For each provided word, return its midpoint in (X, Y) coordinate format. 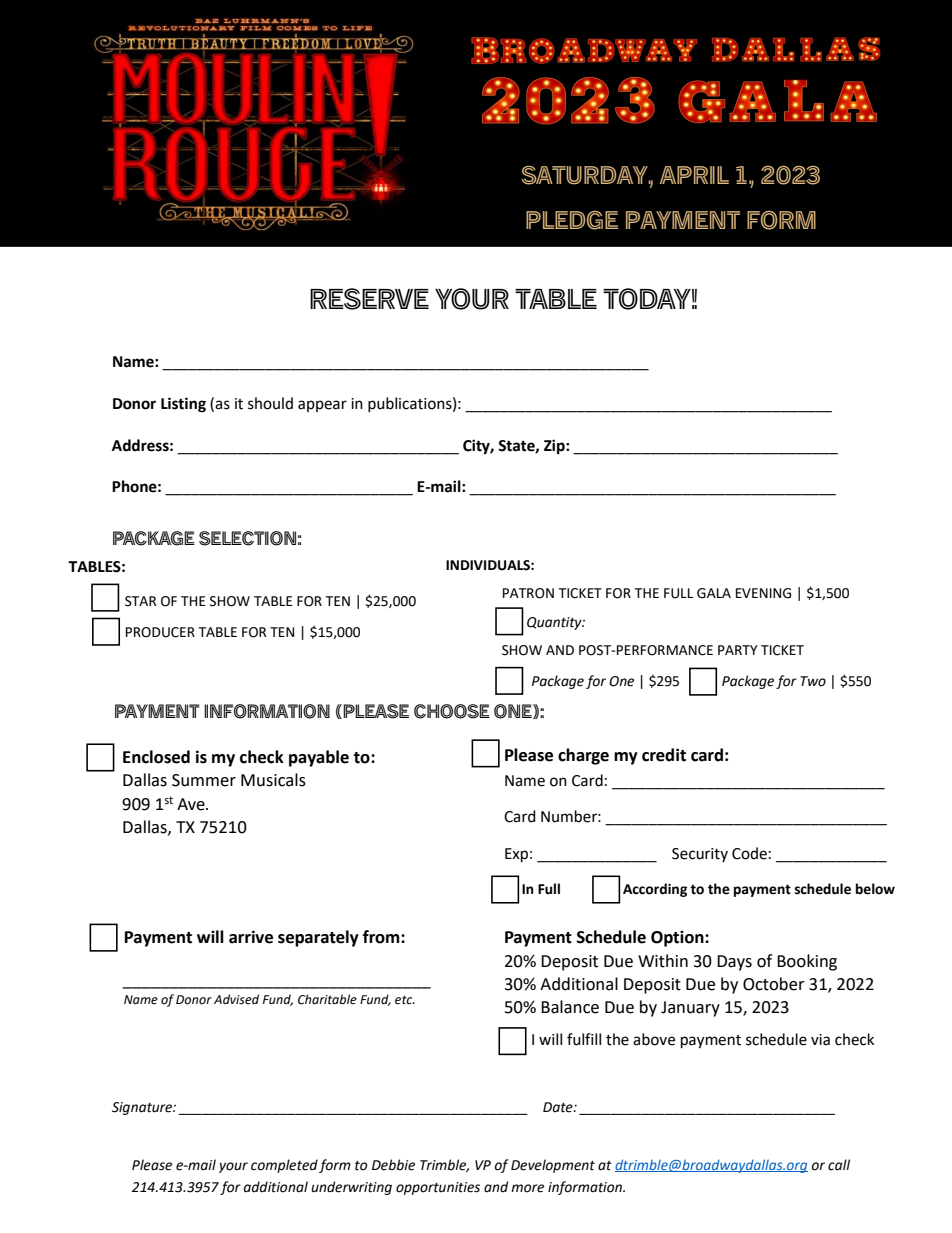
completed (284, 1166)
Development (553, 1166)
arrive (251, 937)
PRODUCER (160, 632)
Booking (807, 962)
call (839, 1165)
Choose (452, 711)
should (270, 403)
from (382, 937)
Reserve (369, 299)
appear (322, 406)
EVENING (763, 593)
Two (813, 681)
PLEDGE (572, 220)
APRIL (694, 175)
